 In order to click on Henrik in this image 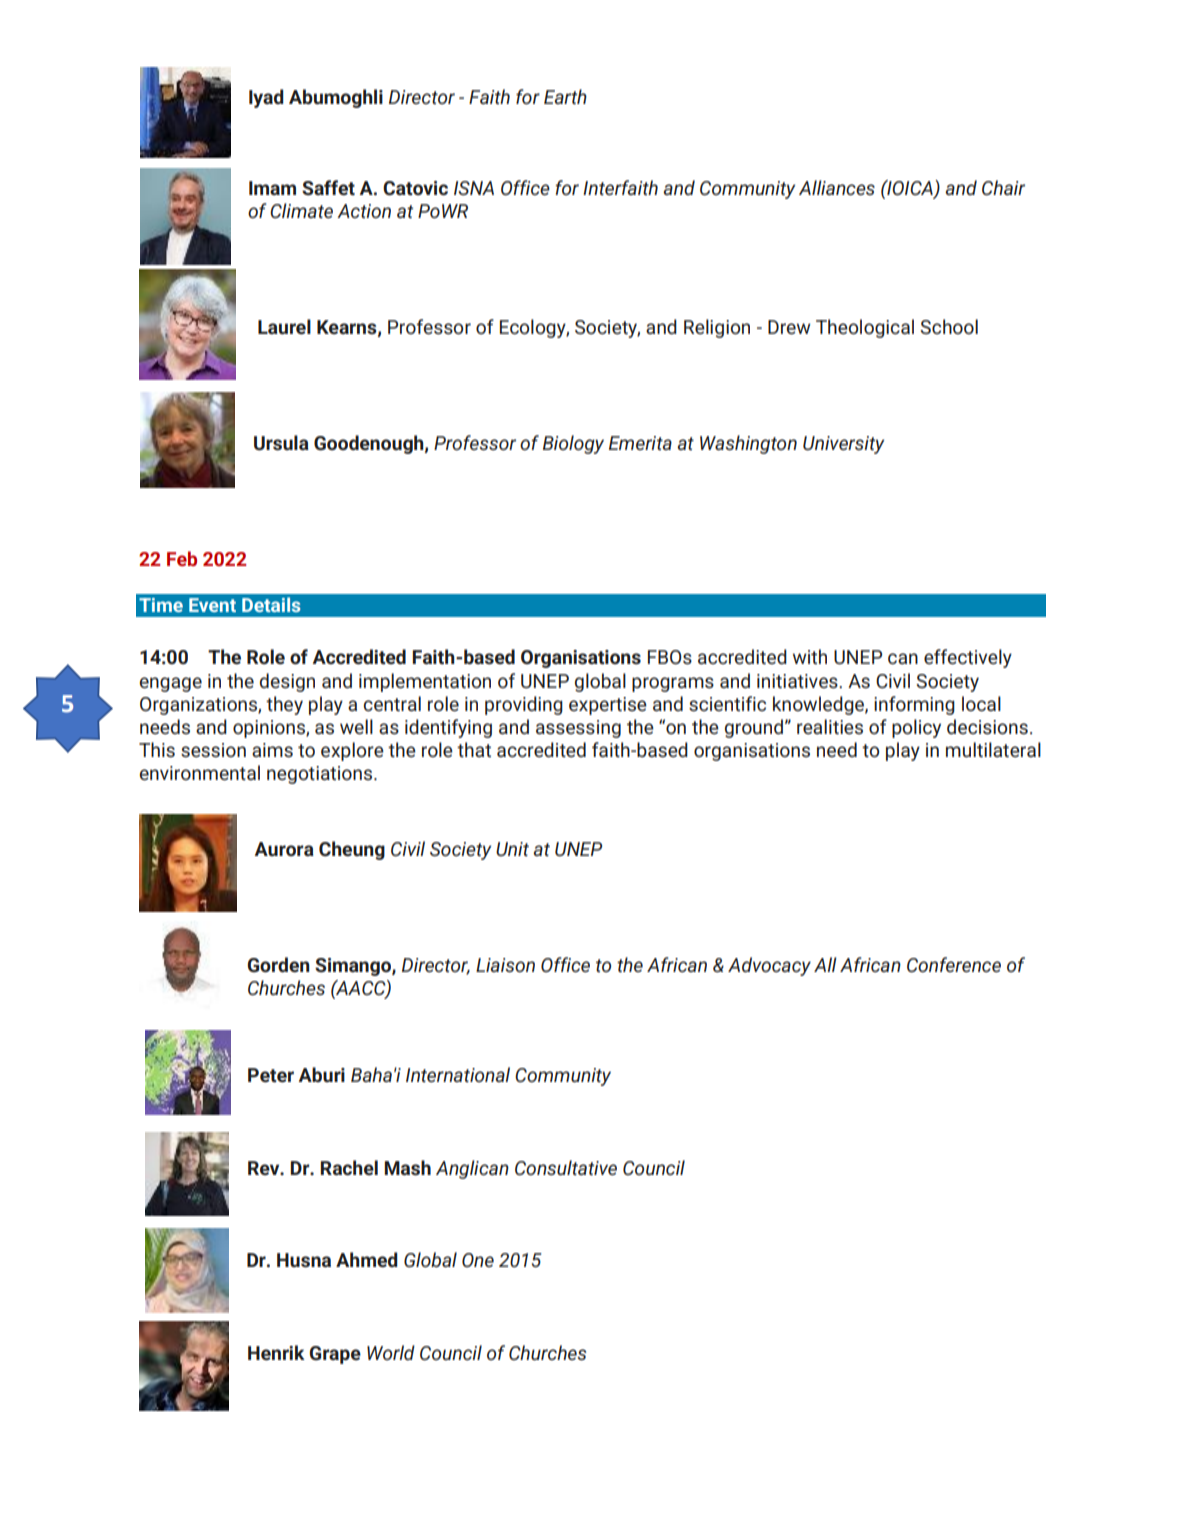, I will do `click(276, 1353)`.
